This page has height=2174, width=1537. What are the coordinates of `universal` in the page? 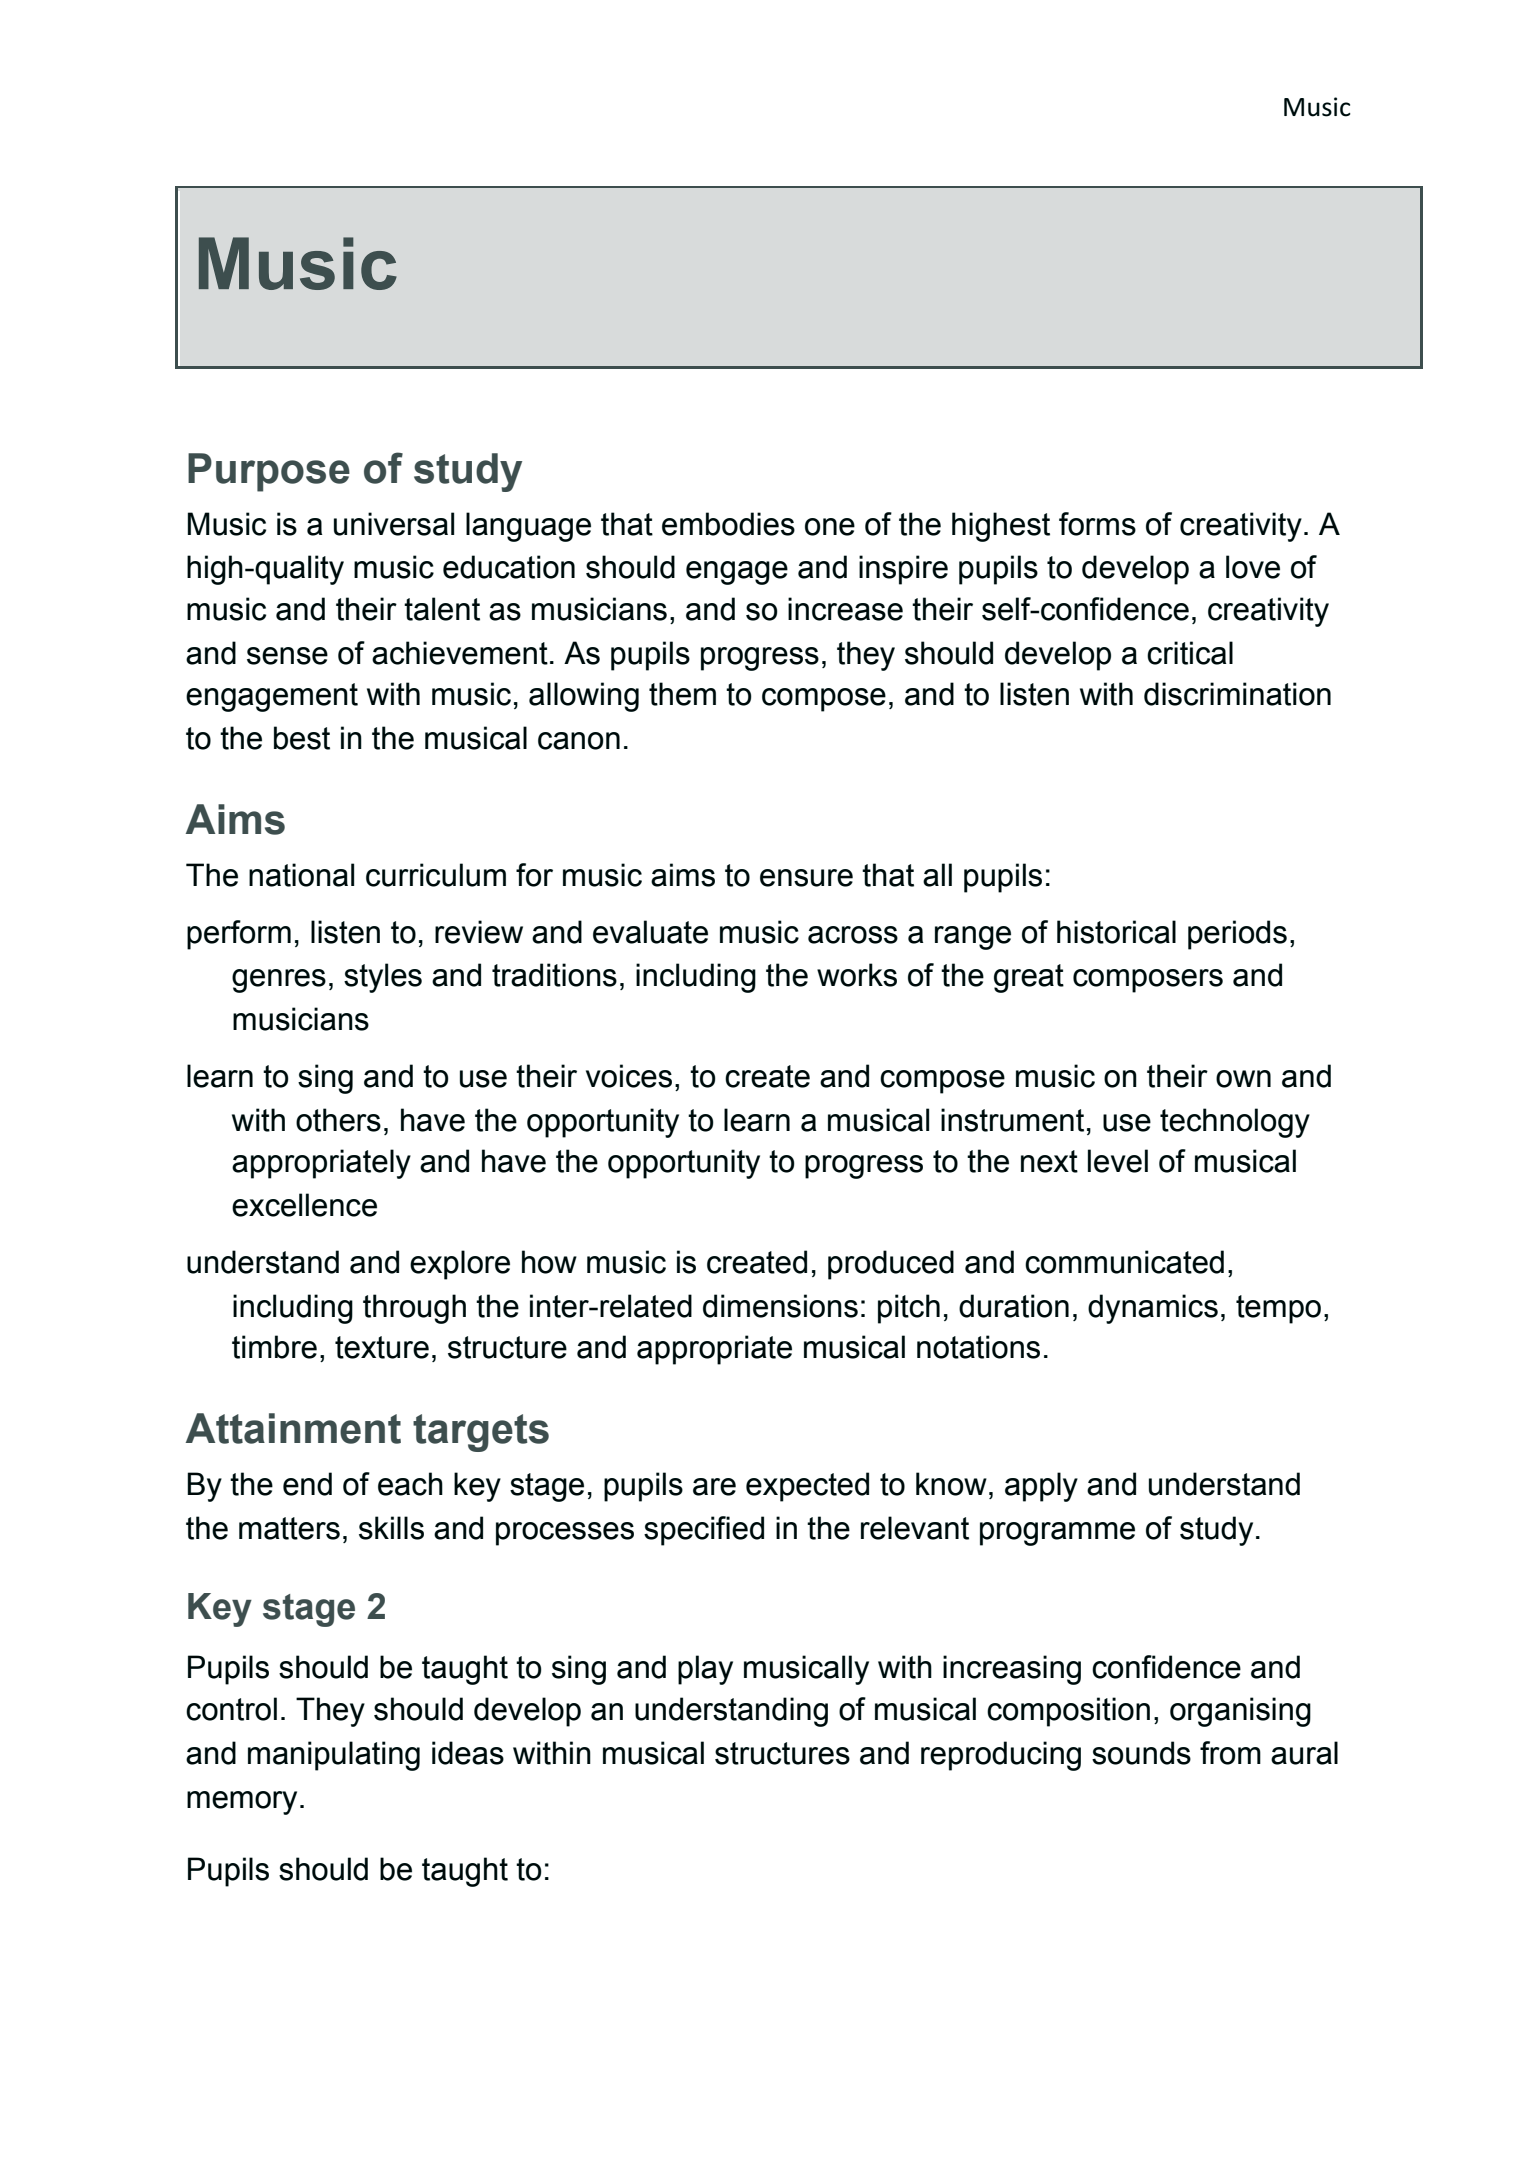 It's located at (394, 524).
